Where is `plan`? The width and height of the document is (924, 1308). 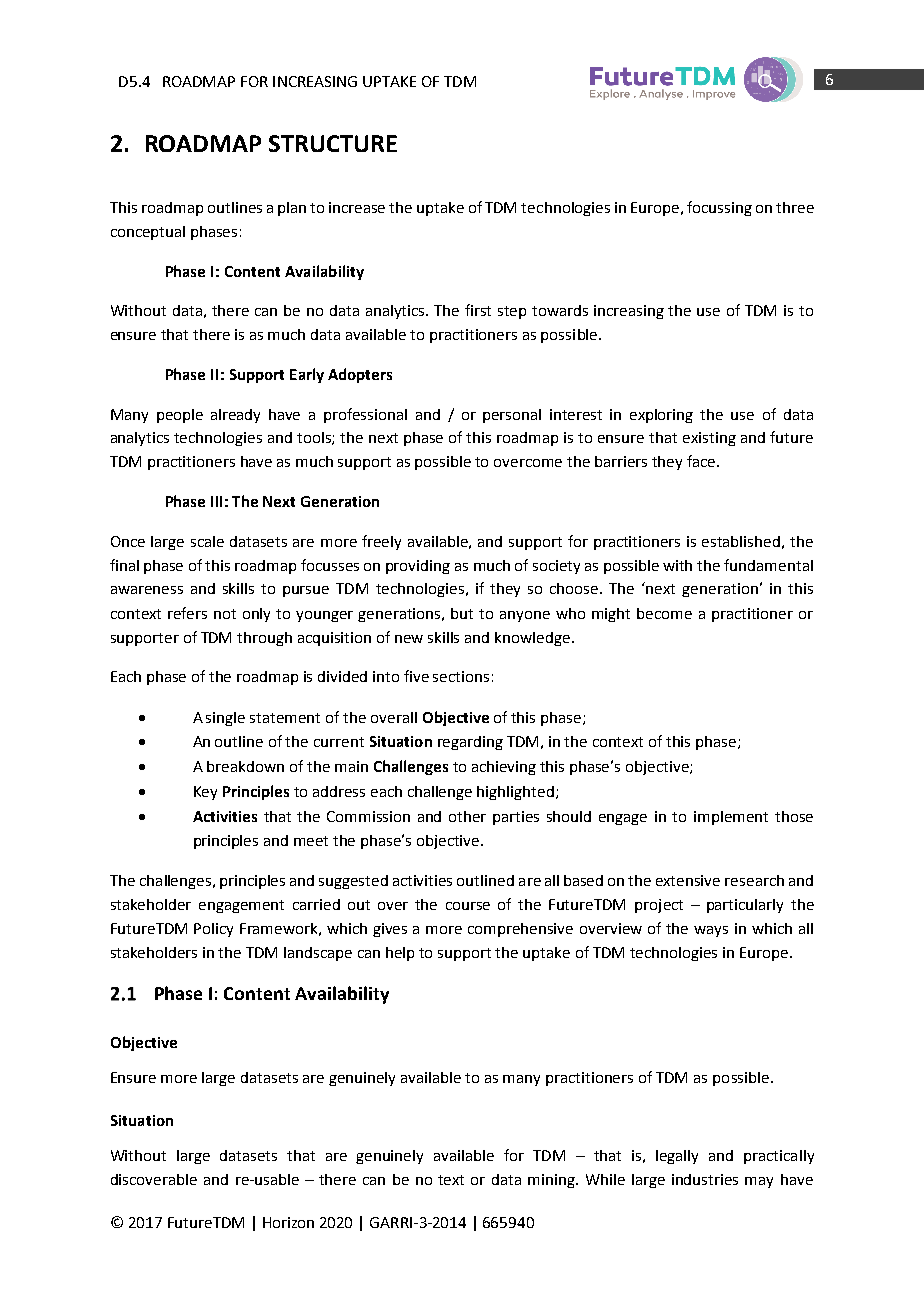 plan is located at coordinates (292, 209).
